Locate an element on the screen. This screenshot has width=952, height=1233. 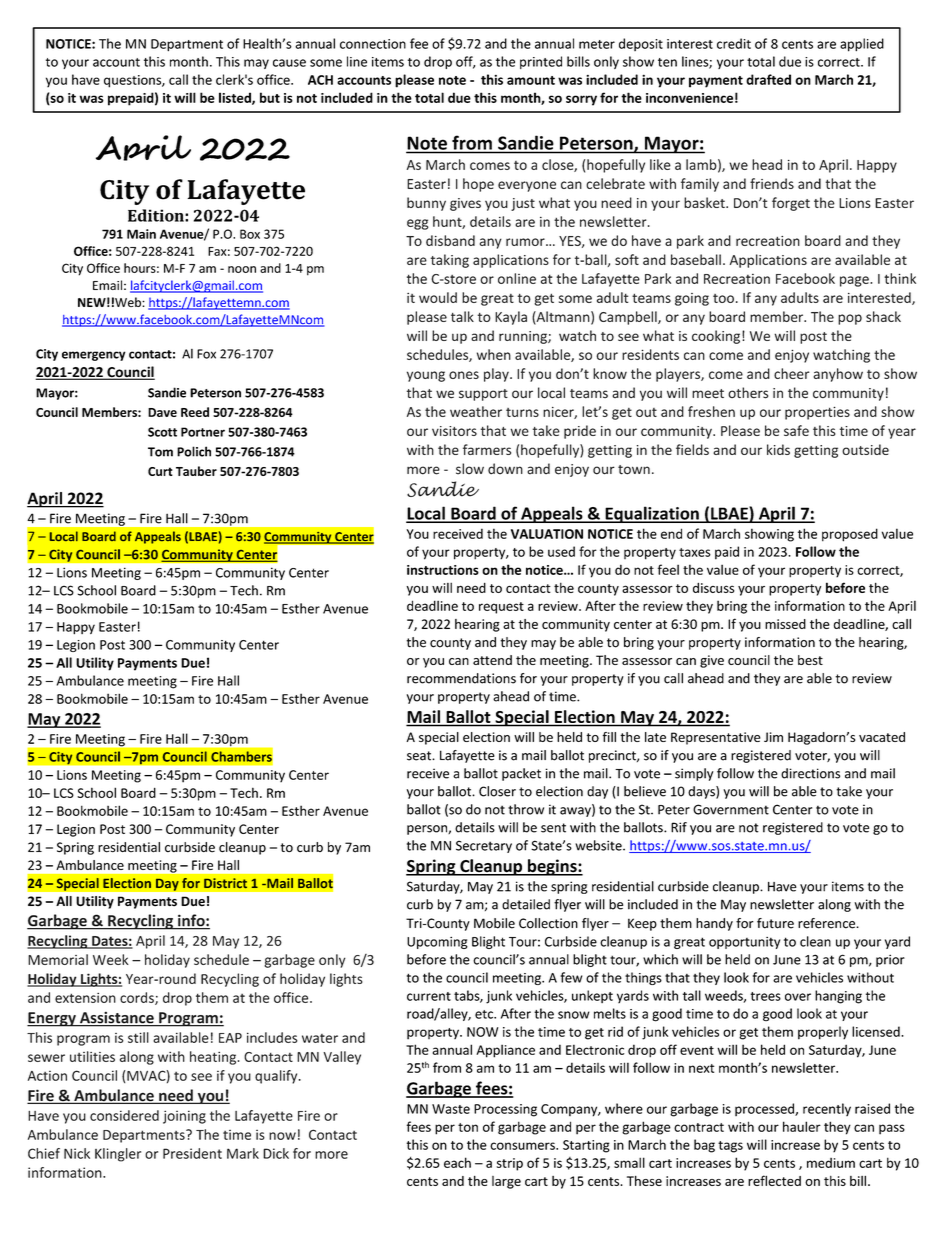
but is located at coordinates (270, 97).
